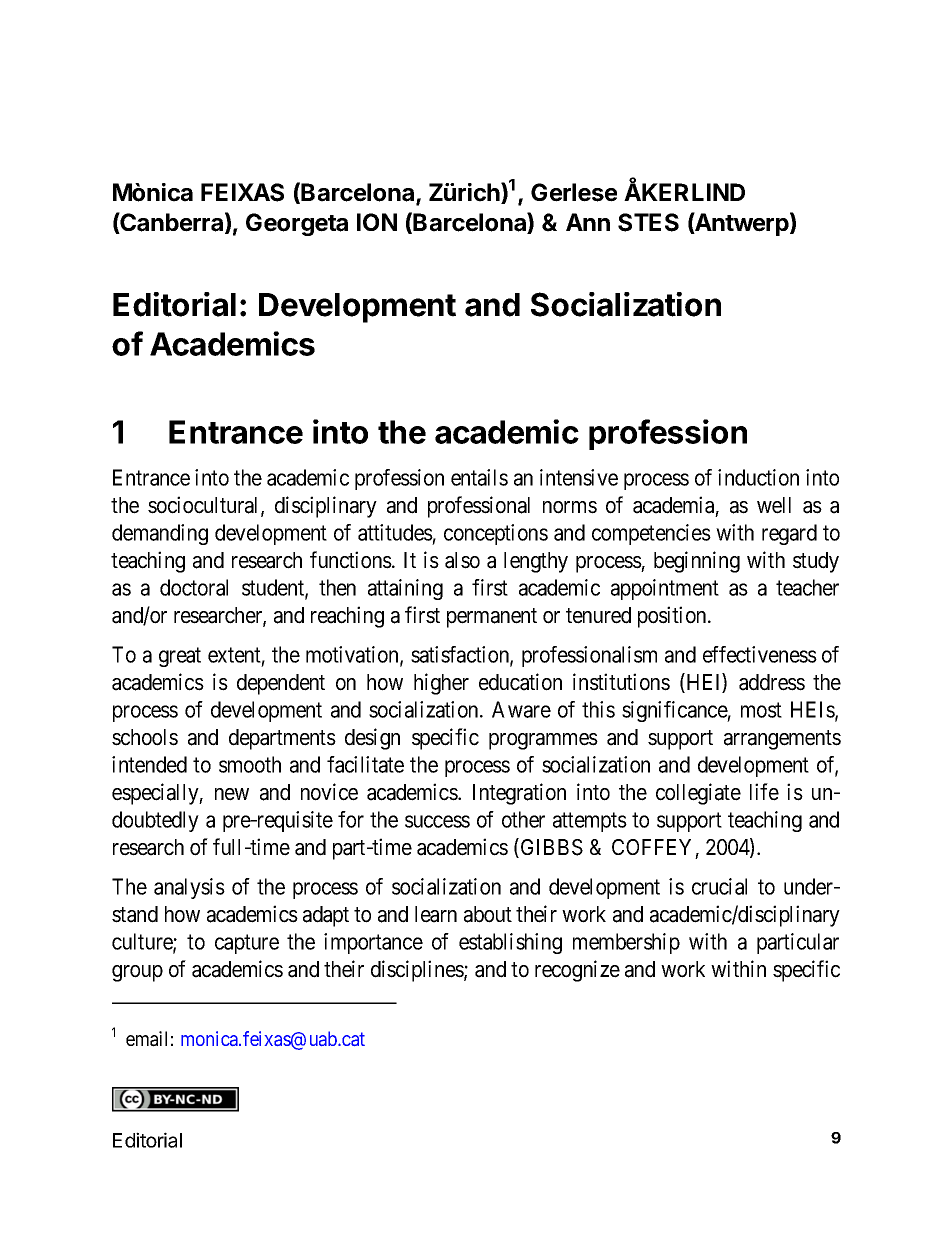 This page has width=952, height=1233. What do you see at coordinates (205, 506) in the page?
I see `sociocultural` at bounding box center [205, 506].
